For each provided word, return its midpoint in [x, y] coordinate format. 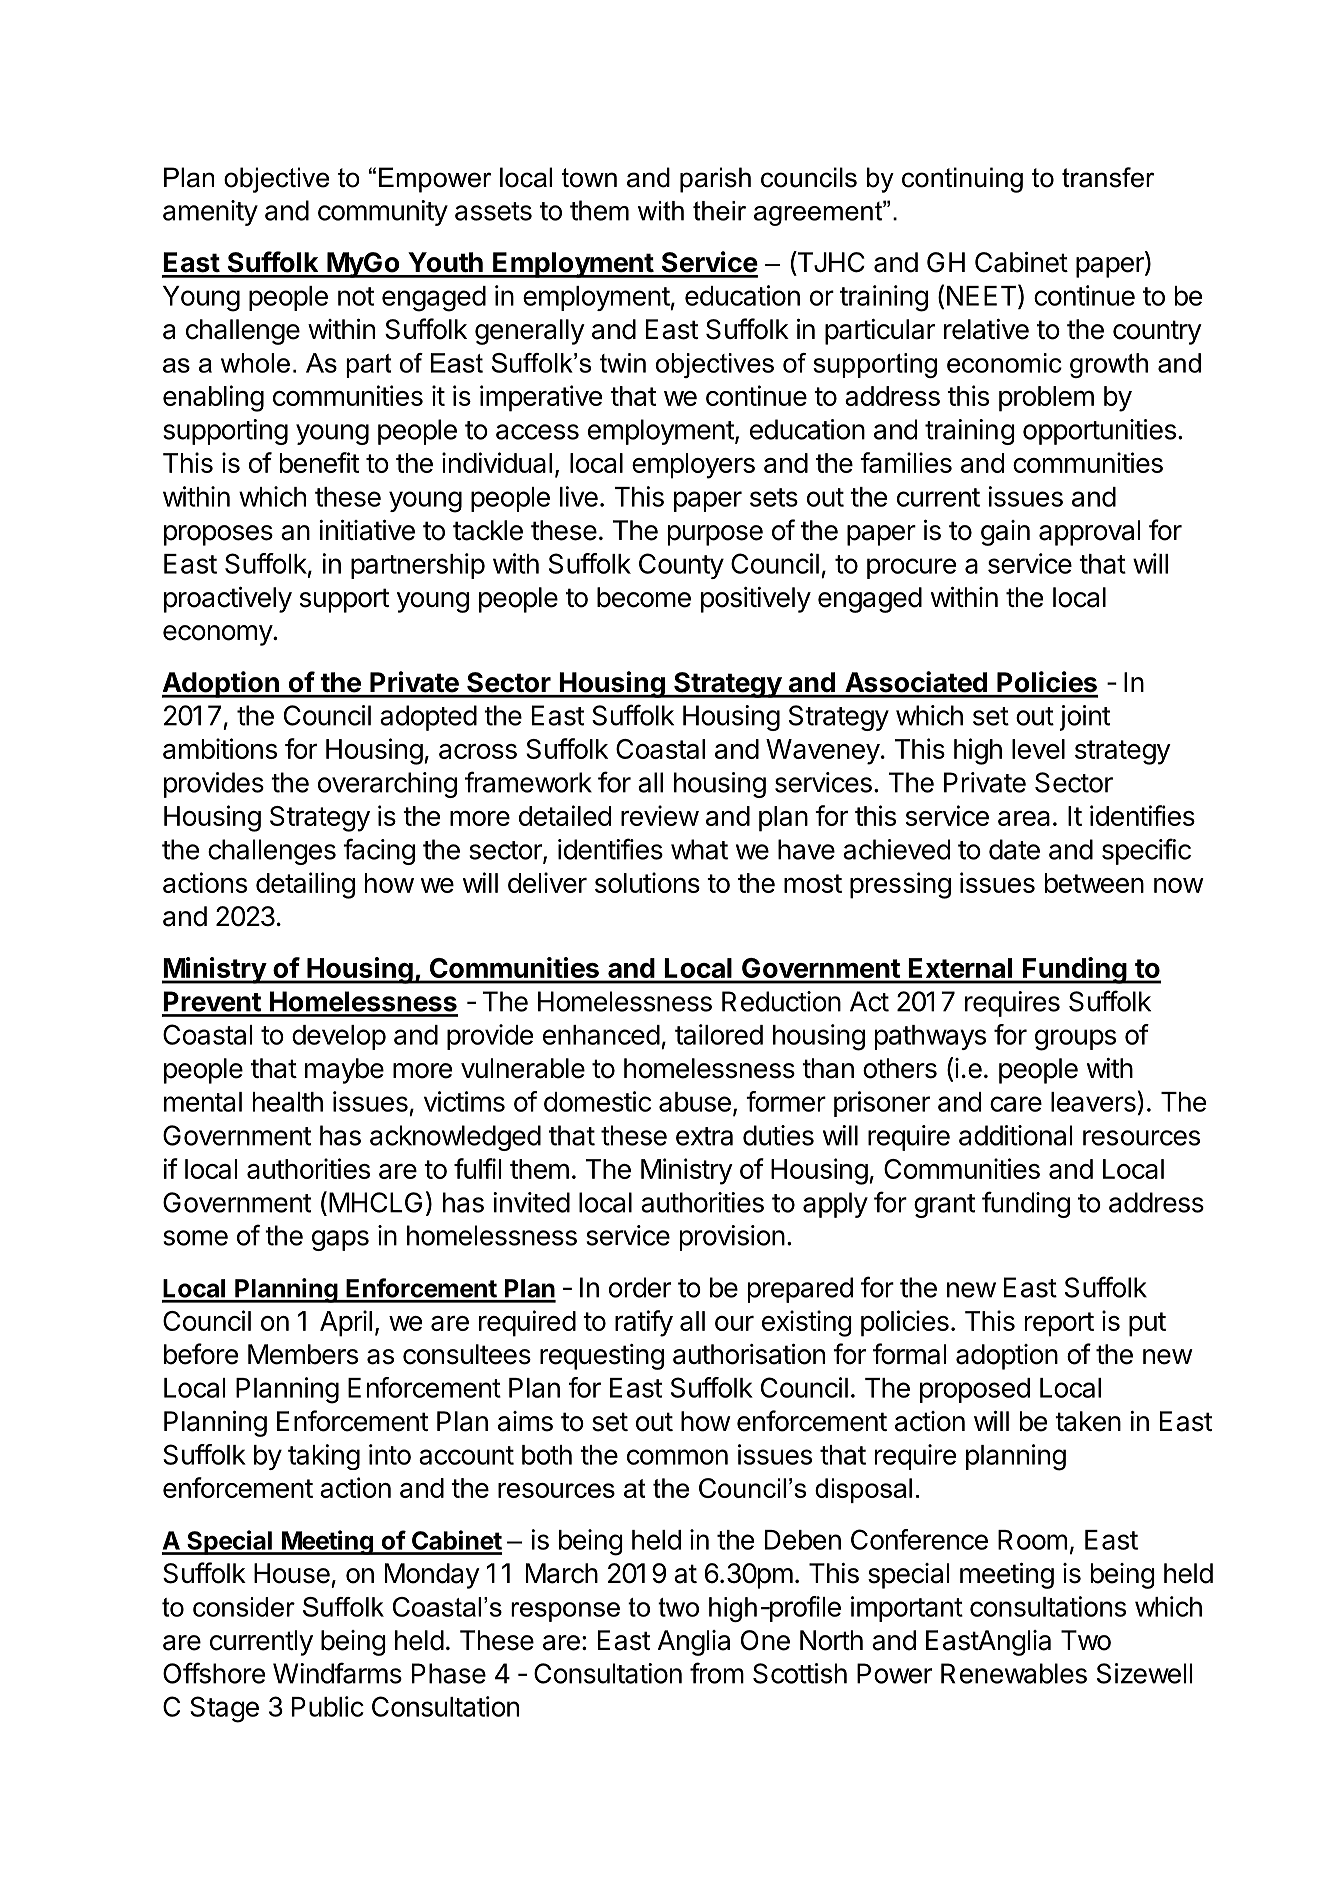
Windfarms [337, 1673]
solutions [647, 882]
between [1094, 883]
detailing [305, 885]
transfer [1108, 177]
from [717, 1673]
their [719, 211]
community [383, 213]
